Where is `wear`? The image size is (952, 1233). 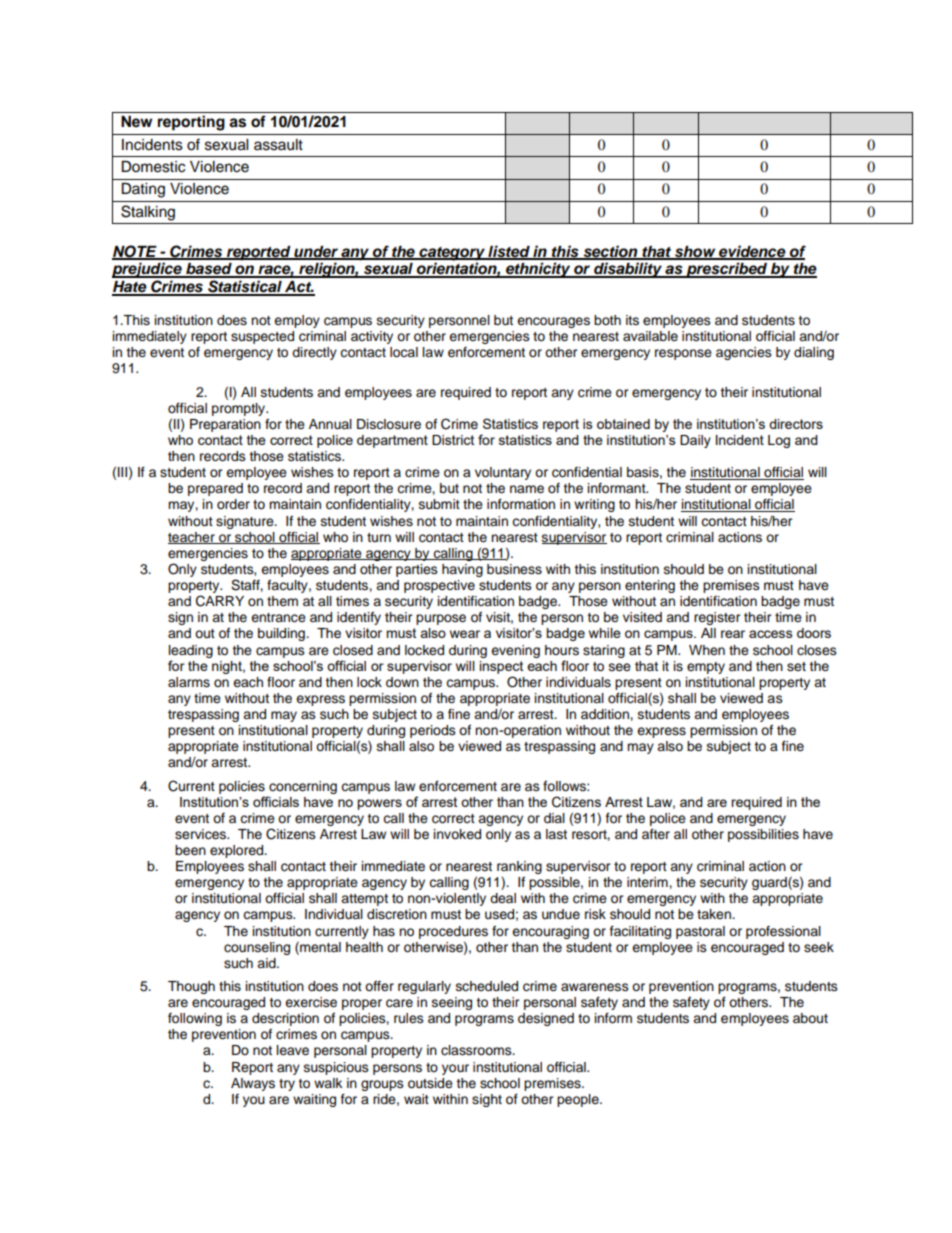 wear is located at coordinates (465, 634).
